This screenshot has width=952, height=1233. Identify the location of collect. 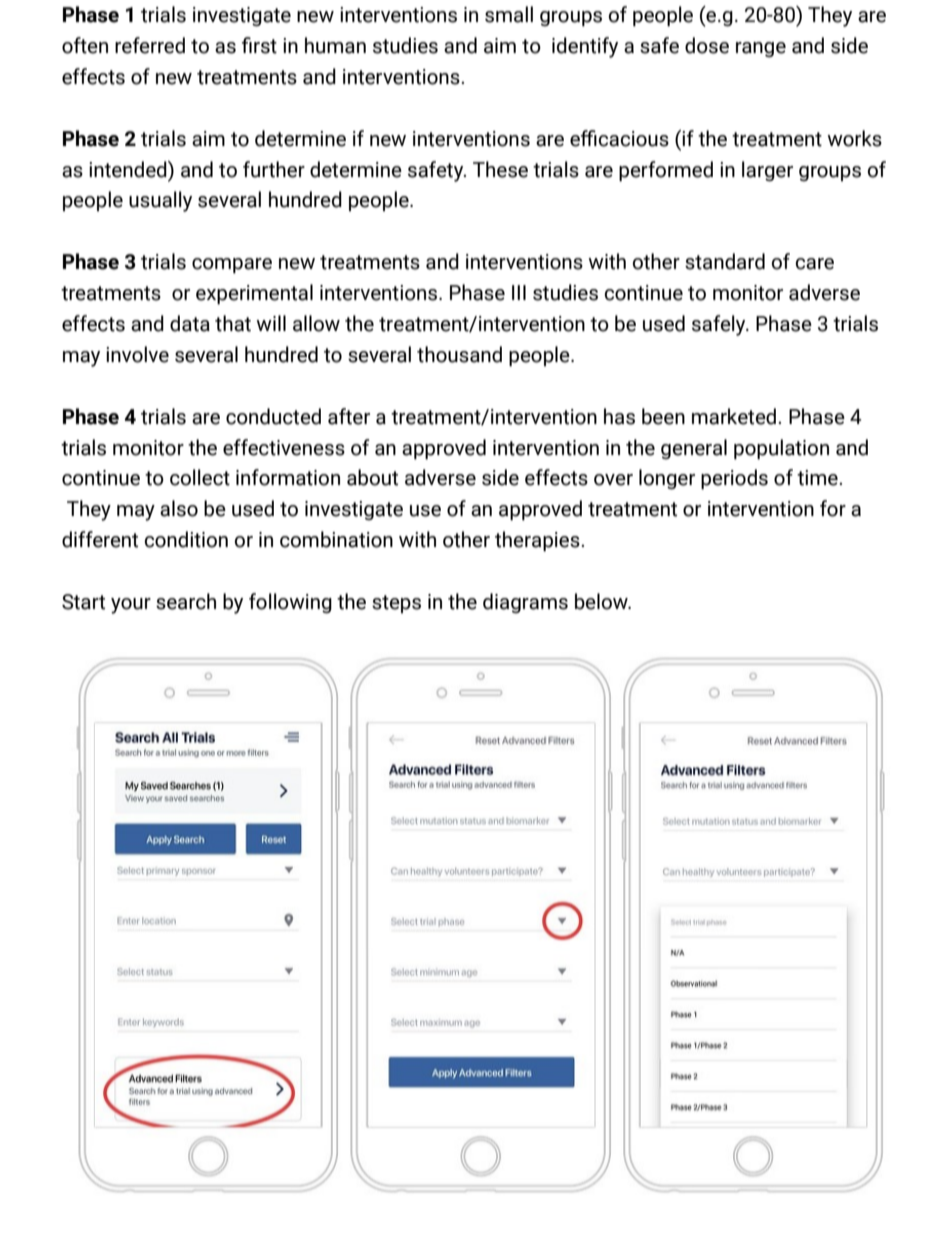
(200, 477).
